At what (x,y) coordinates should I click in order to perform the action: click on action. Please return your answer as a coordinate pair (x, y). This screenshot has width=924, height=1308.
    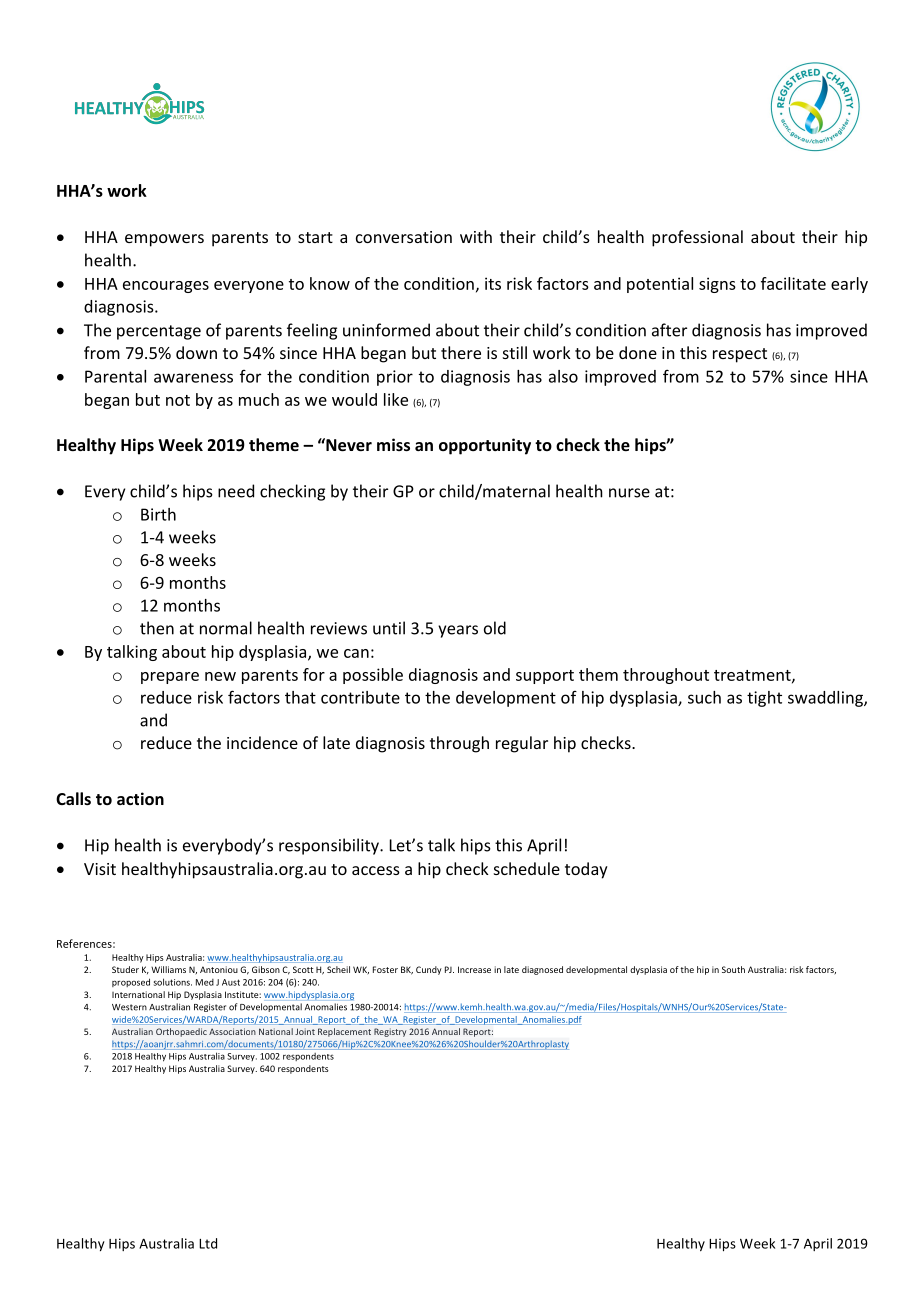
    Looking at the image, I should click on (140, 798).
